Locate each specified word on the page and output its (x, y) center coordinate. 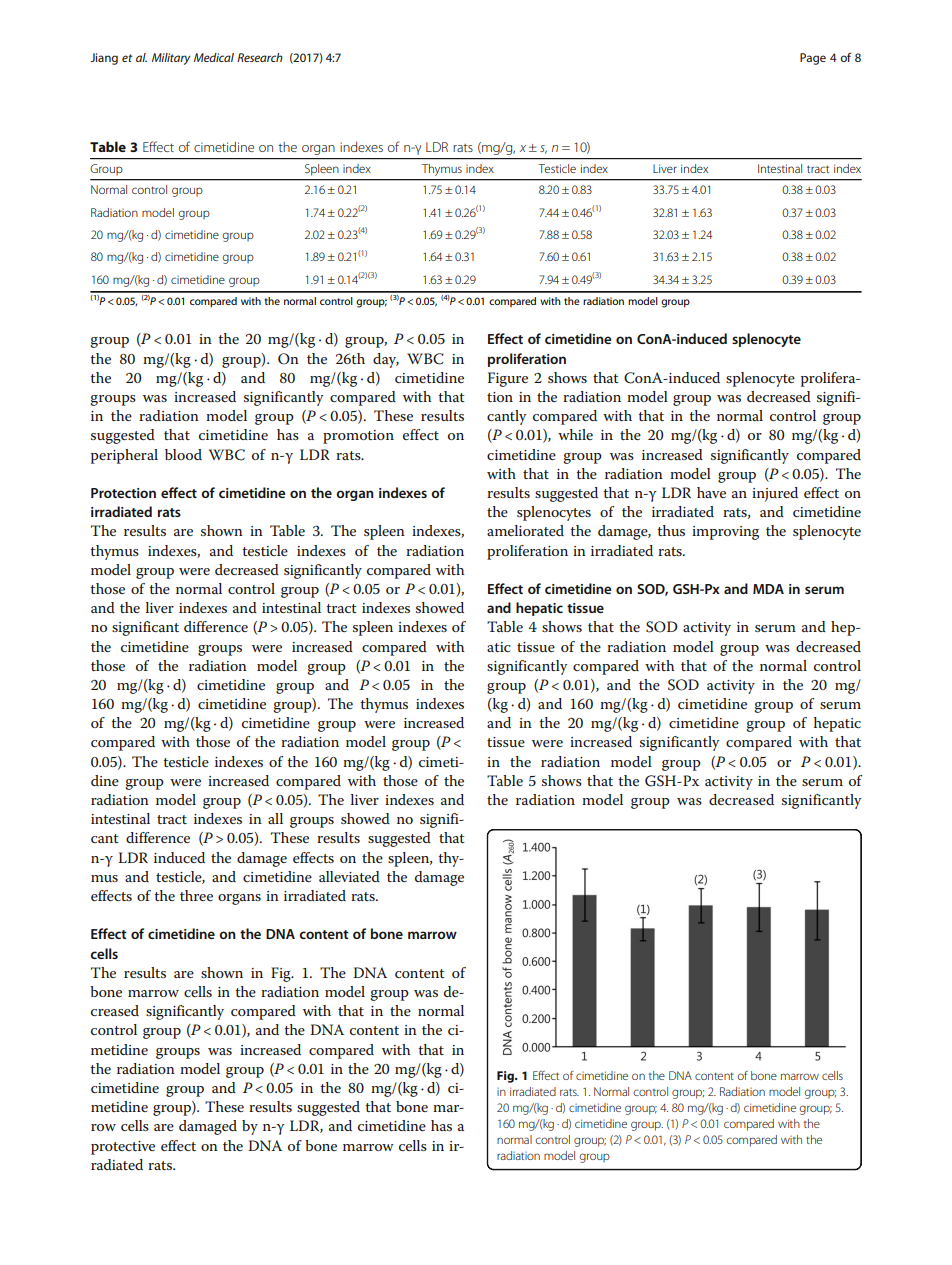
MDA (768, 589)
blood (183, 454)
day (386, 360)
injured (775, 494)
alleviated (349, 876)
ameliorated (525, 530)
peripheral (124, 456)
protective (123, 1148)
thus (671, 530)
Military (171, 59)
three (196, 895)
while (575, 434)
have (711, 492)
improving (725, 533)
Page (813, 59)
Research (260, 57)
